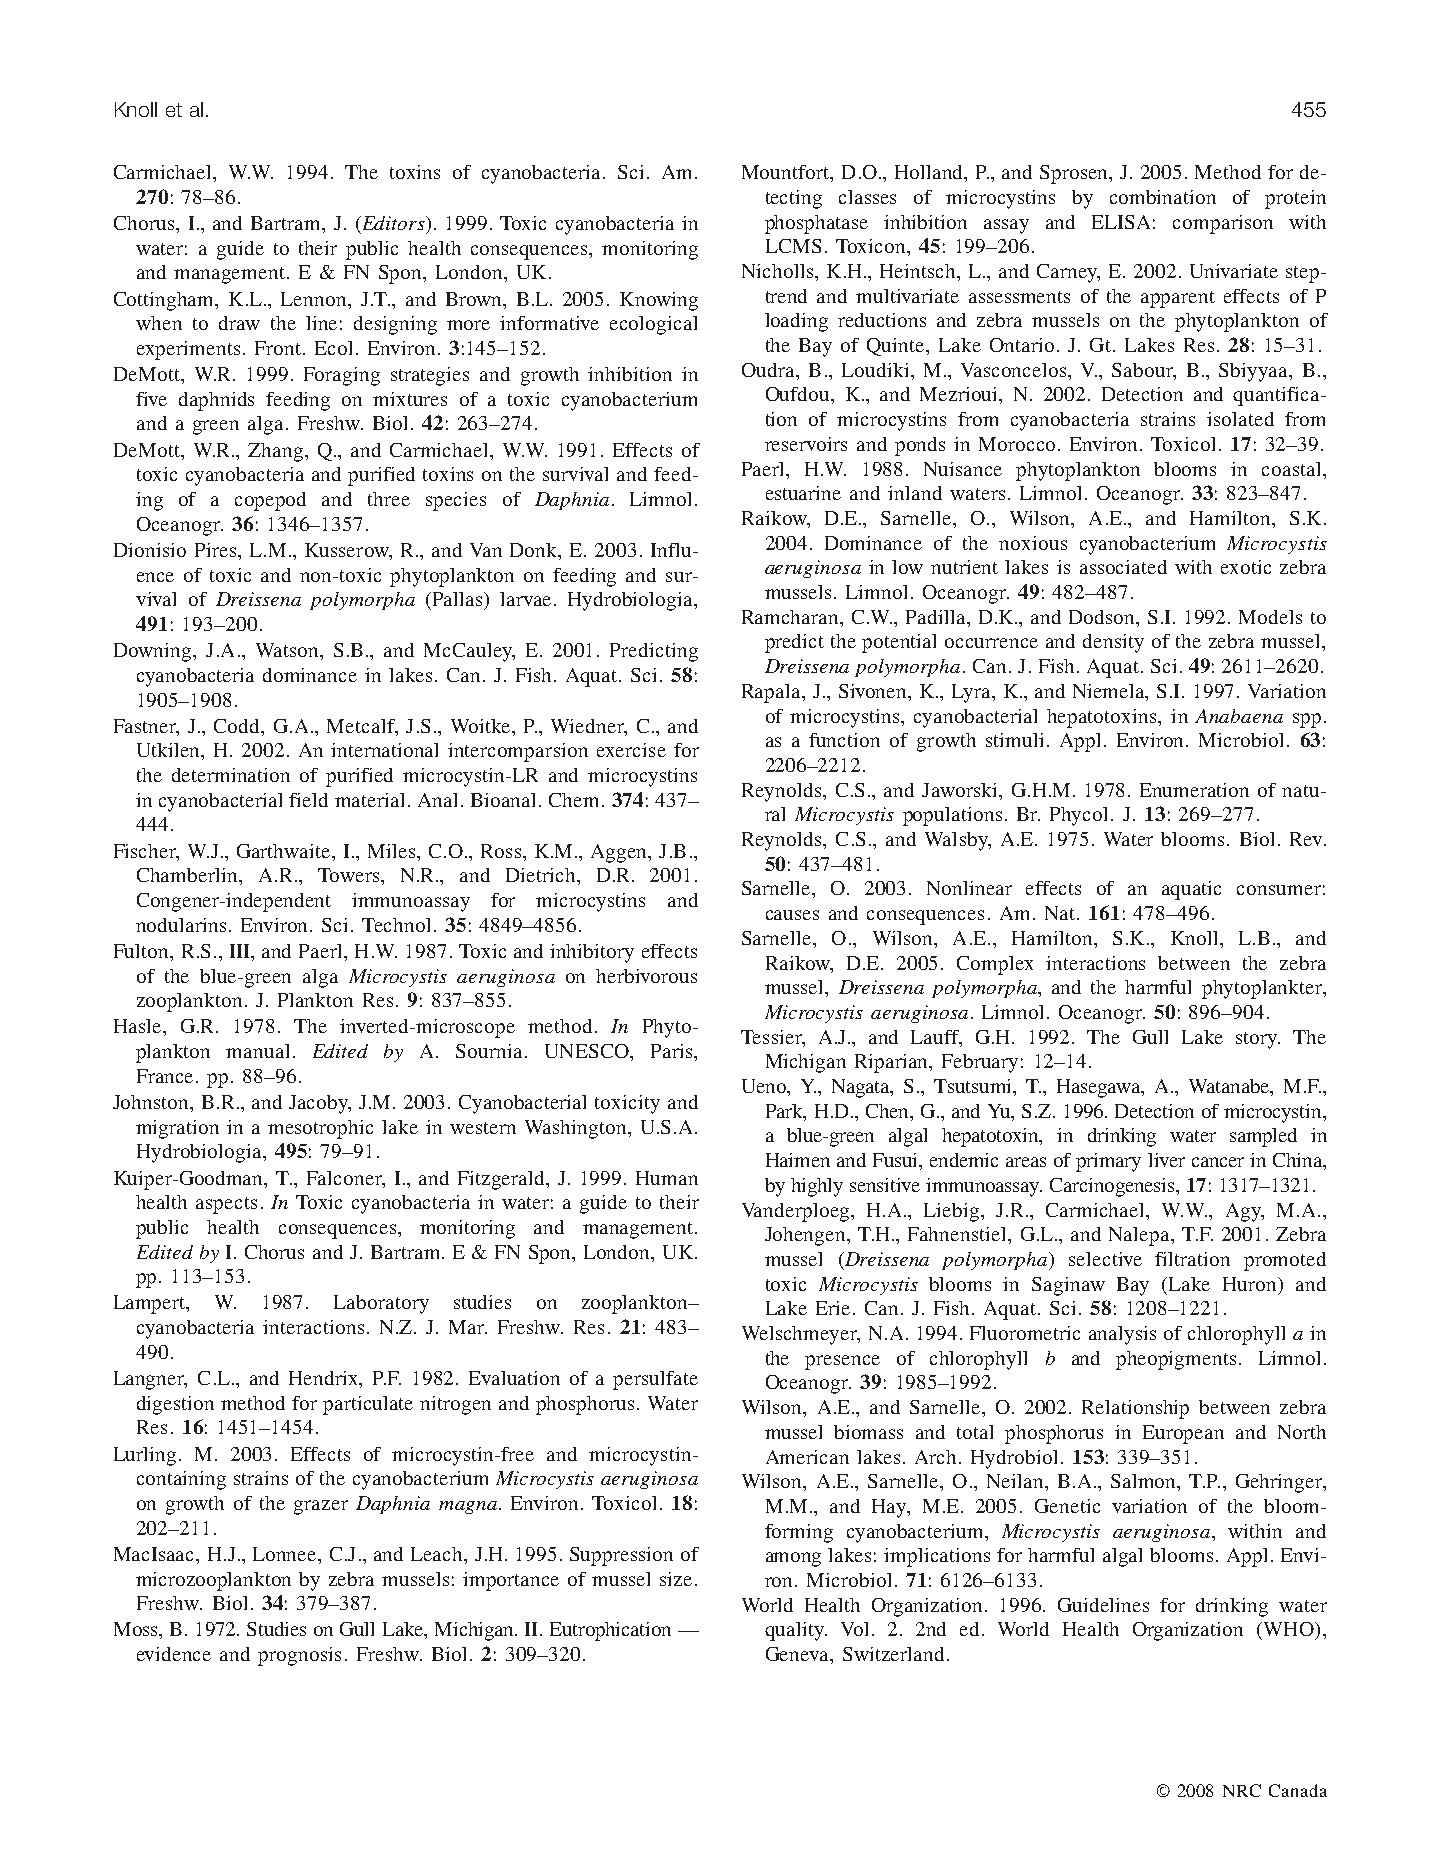 This image has height=1863, width=1440. I want to click on III, so click(241, 951).
